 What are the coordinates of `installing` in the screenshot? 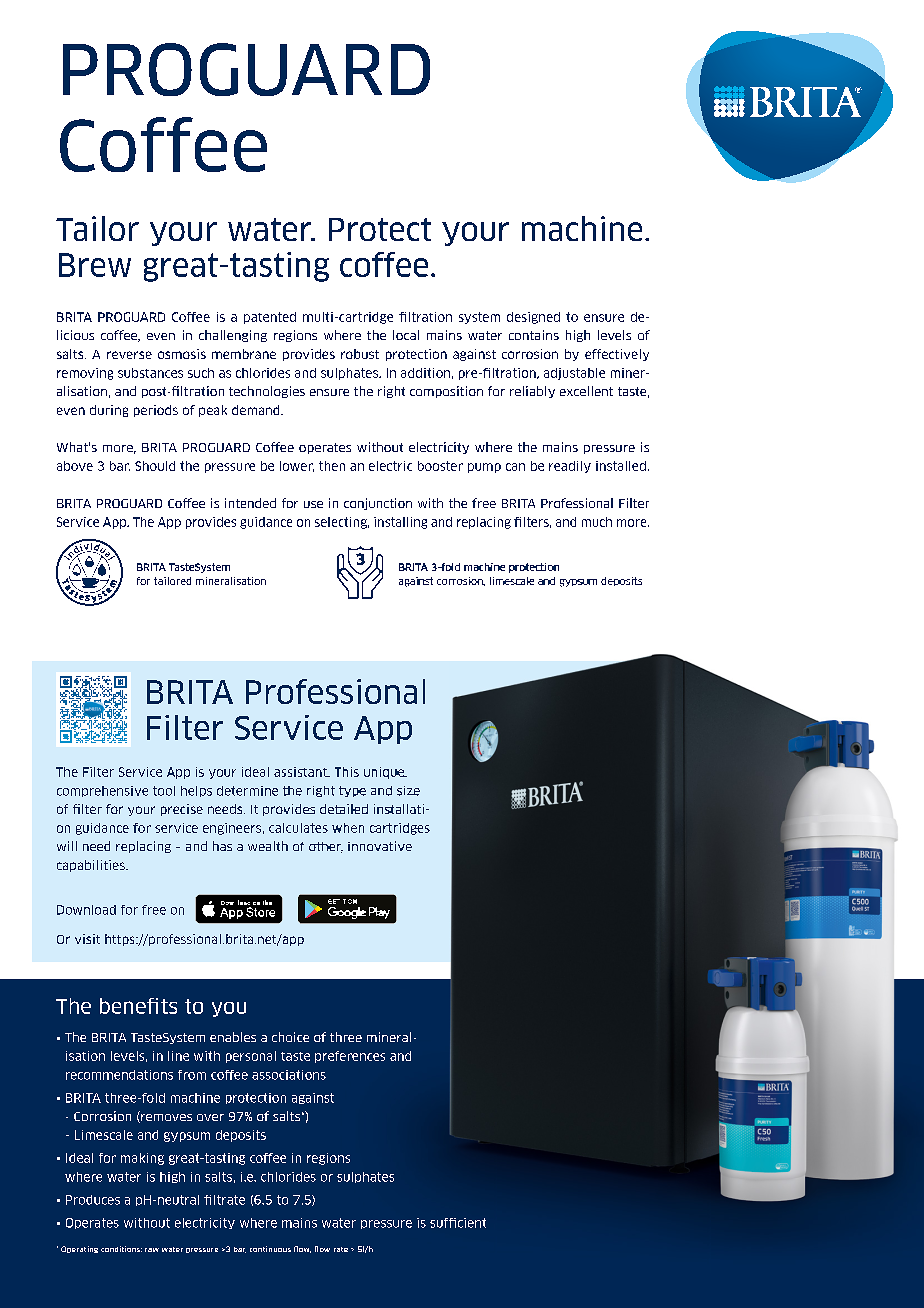 It's located at (400, 523).
